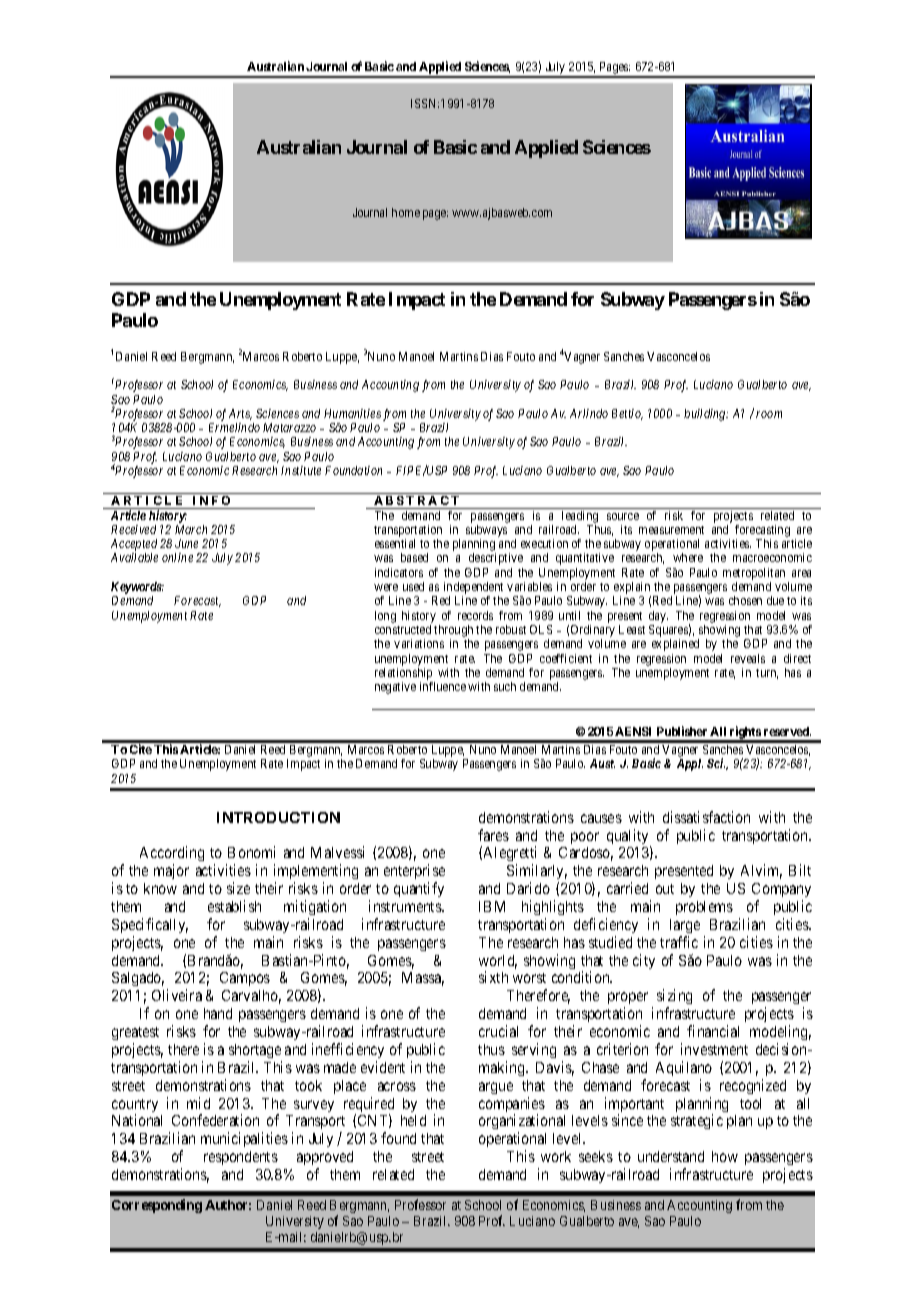 The height and width of the document is (1308, 924). What do you see at coordinates (496, 559) in the document?
I see `descriptive` at bounding box center [496, 559].
